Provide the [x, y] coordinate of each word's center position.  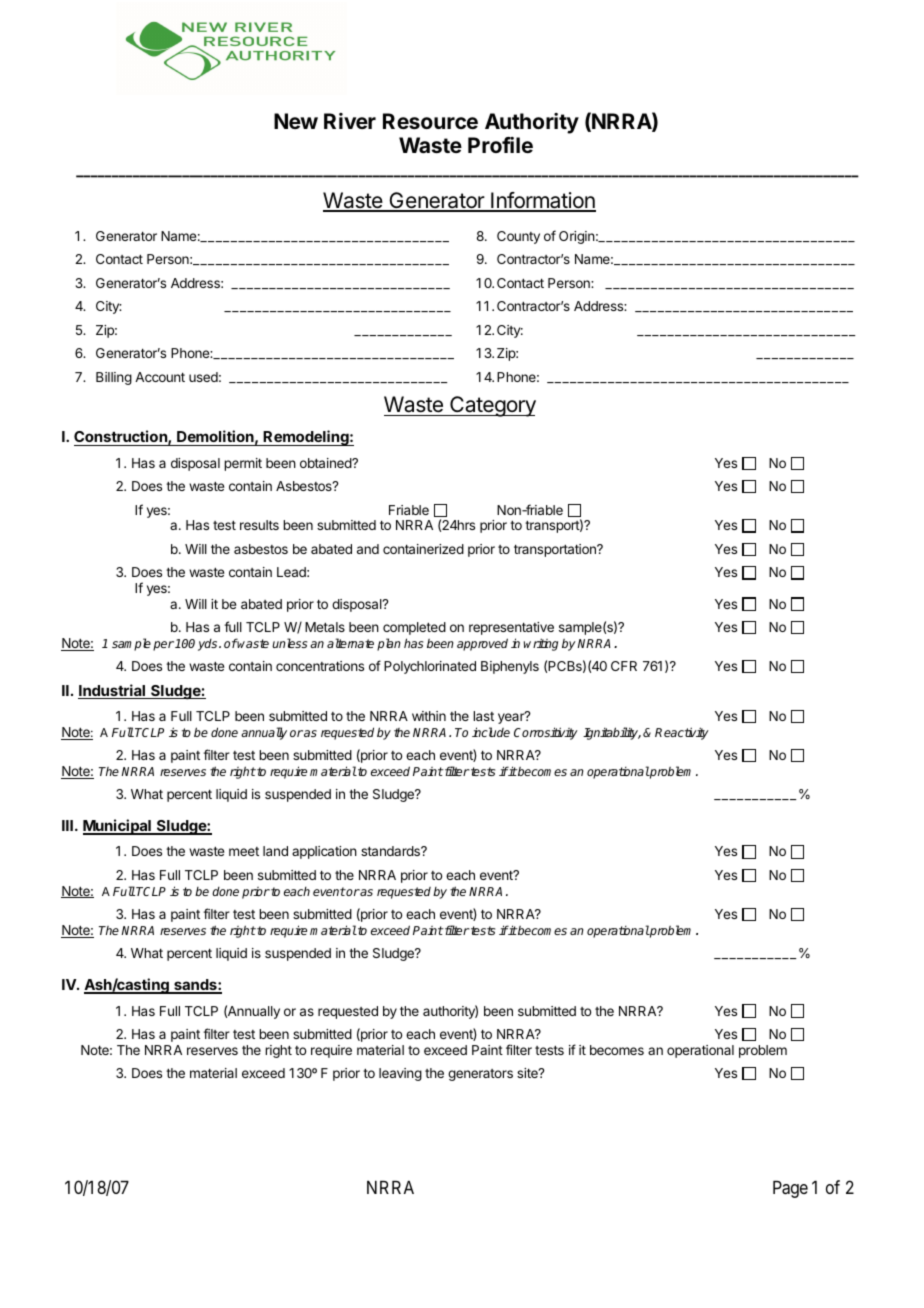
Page [790, 1189]
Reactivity [682, 733]
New [296, 121]
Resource [430, 121]
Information [542, 201]
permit [243, 464]
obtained [326, 463]
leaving [400, 1074]
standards [391, 851]
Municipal [118, 827]
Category [492, 406]
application [324, 852]
